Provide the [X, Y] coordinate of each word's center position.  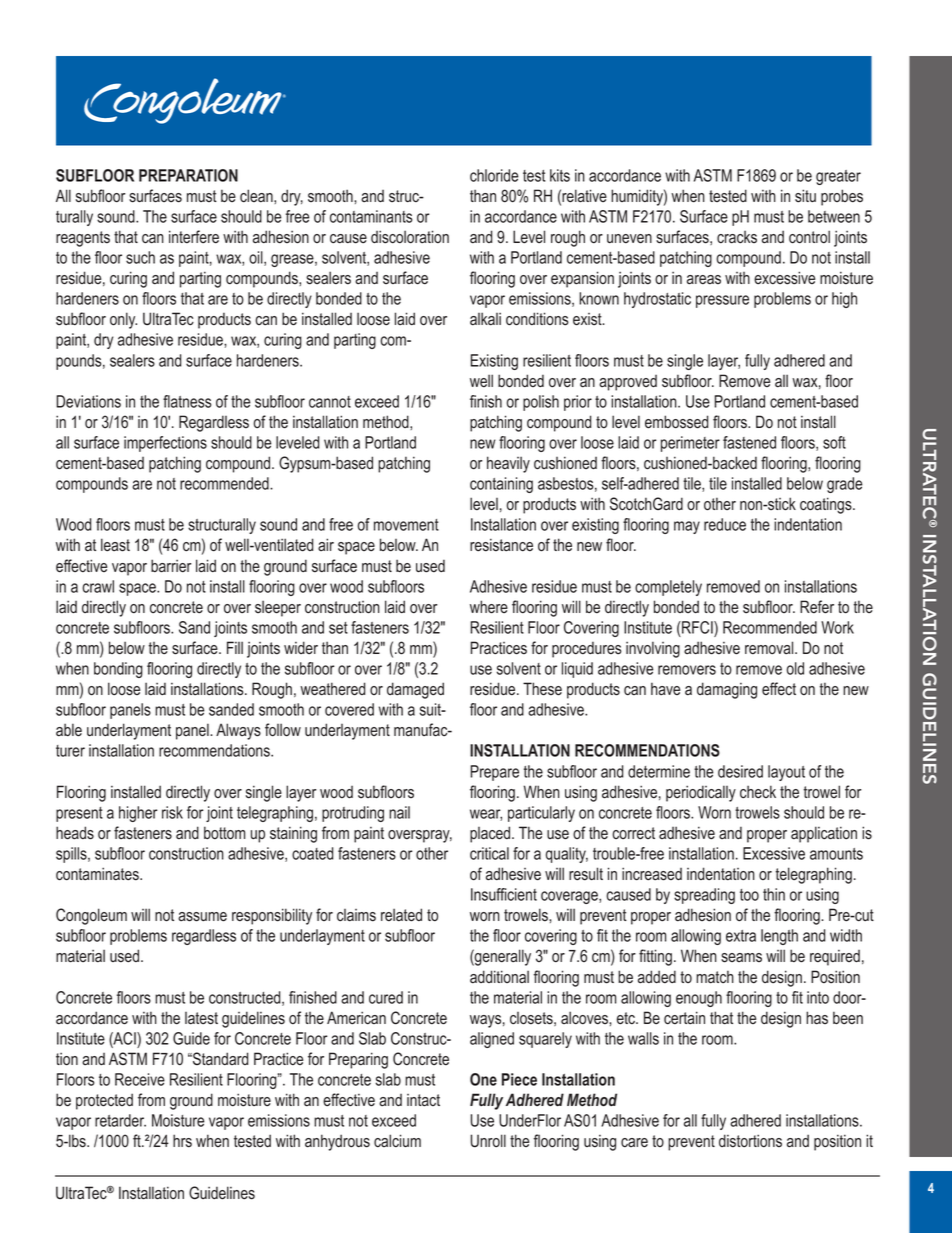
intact [423, 1100]
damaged [415, 690]
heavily [508, 464]
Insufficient [504, 894]
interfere [194, 237]
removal [770, 648]
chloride [494, 175]
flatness [187, 401]
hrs [182, 1141]
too [749, 895]
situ [805, 196]
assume [202, 917]
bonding [118, 670]
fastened [749, 442]
